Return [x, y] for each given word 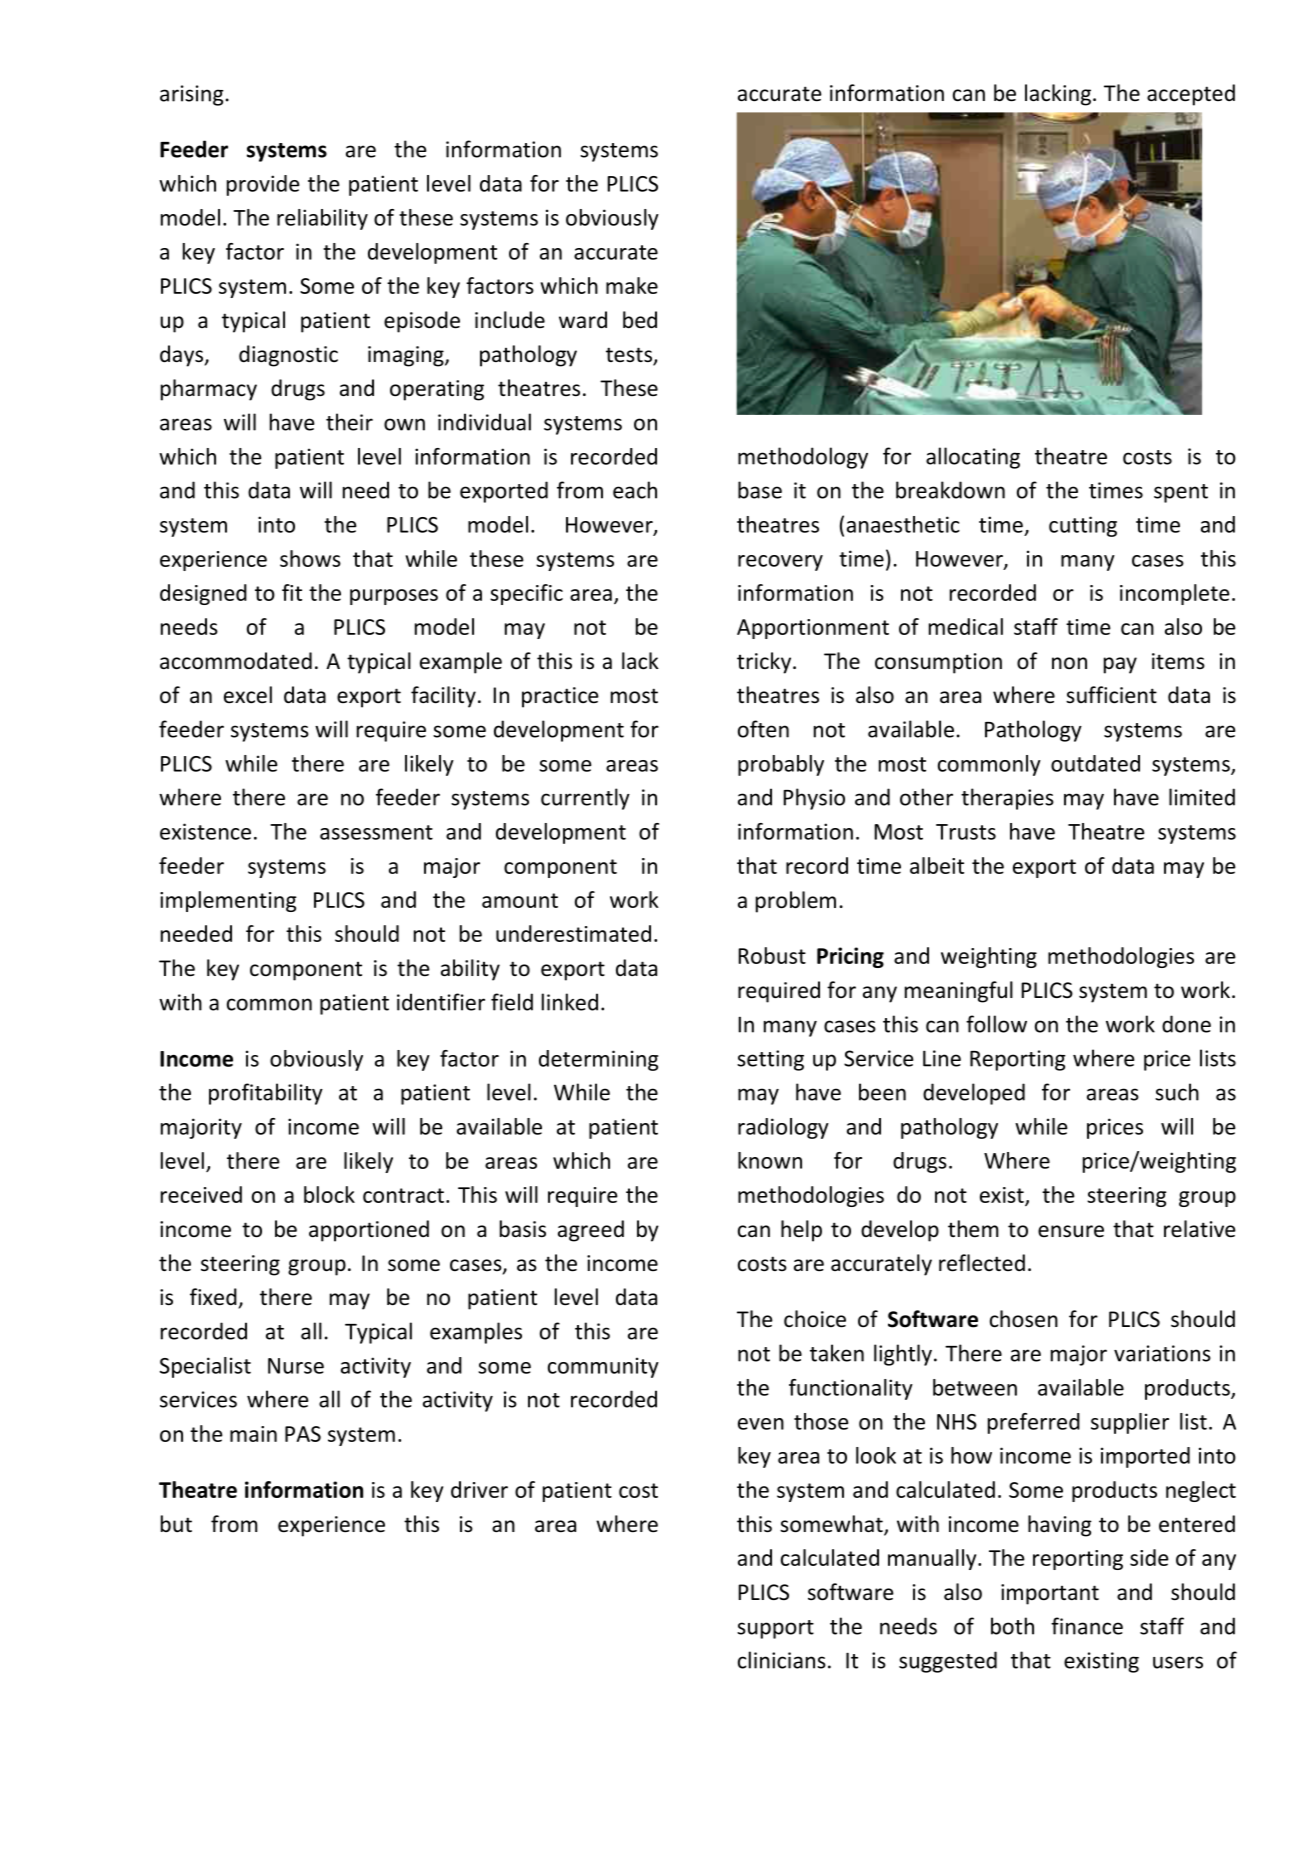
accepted [1191, 95]
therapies [1007, 799]
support [775, 1629]
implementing [228, 901]
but [176, 1523]
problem [796, 902]
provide [263, 185]
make [632, 285]
